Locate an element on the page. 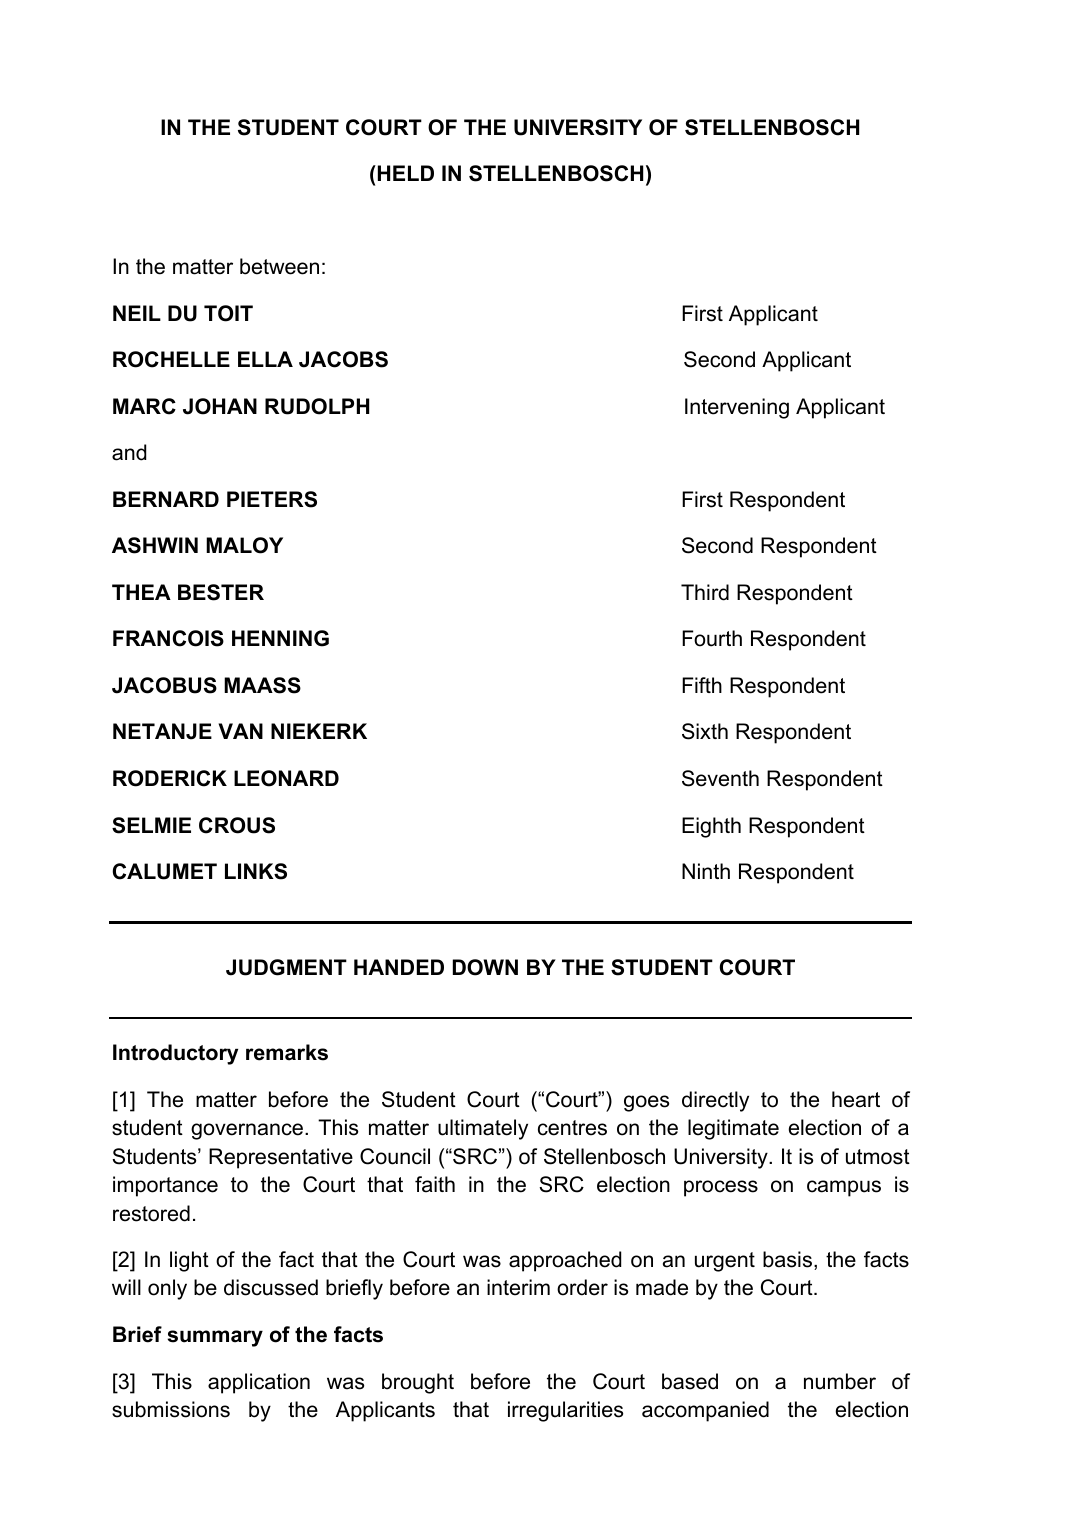  number is located at coordinates (840, 1381).
